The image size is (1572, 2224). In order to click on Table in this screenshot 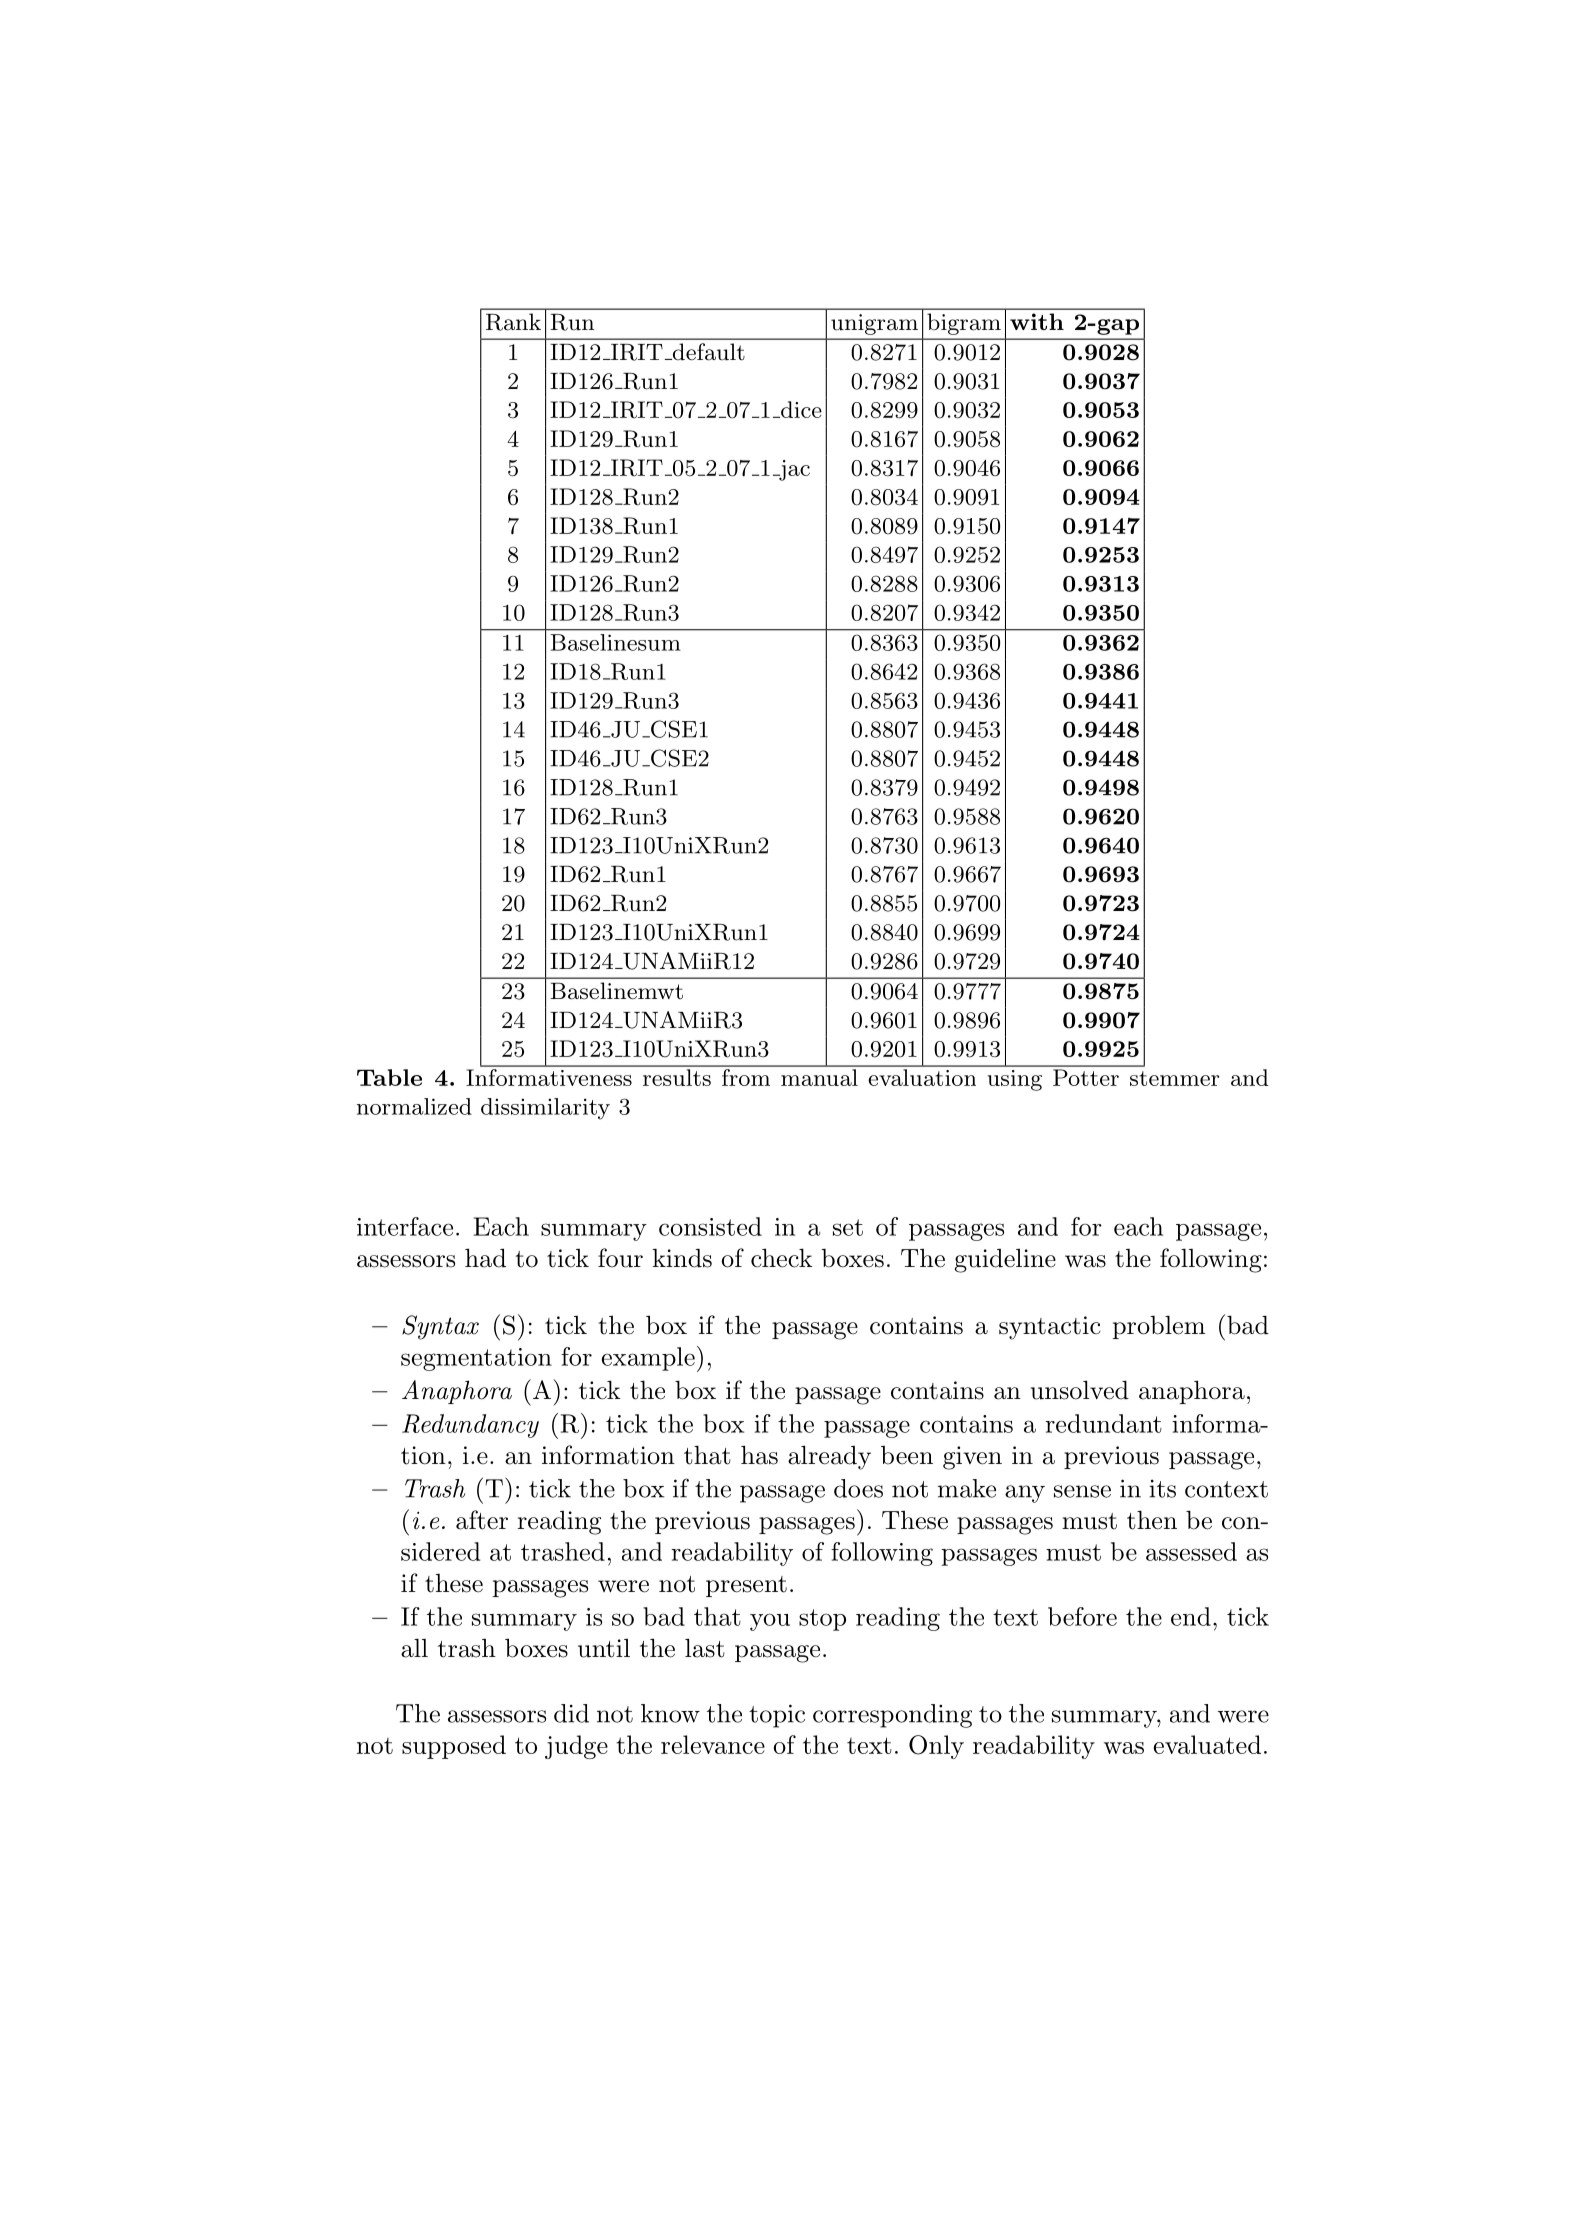, I will do `click(389, 1077)`.
